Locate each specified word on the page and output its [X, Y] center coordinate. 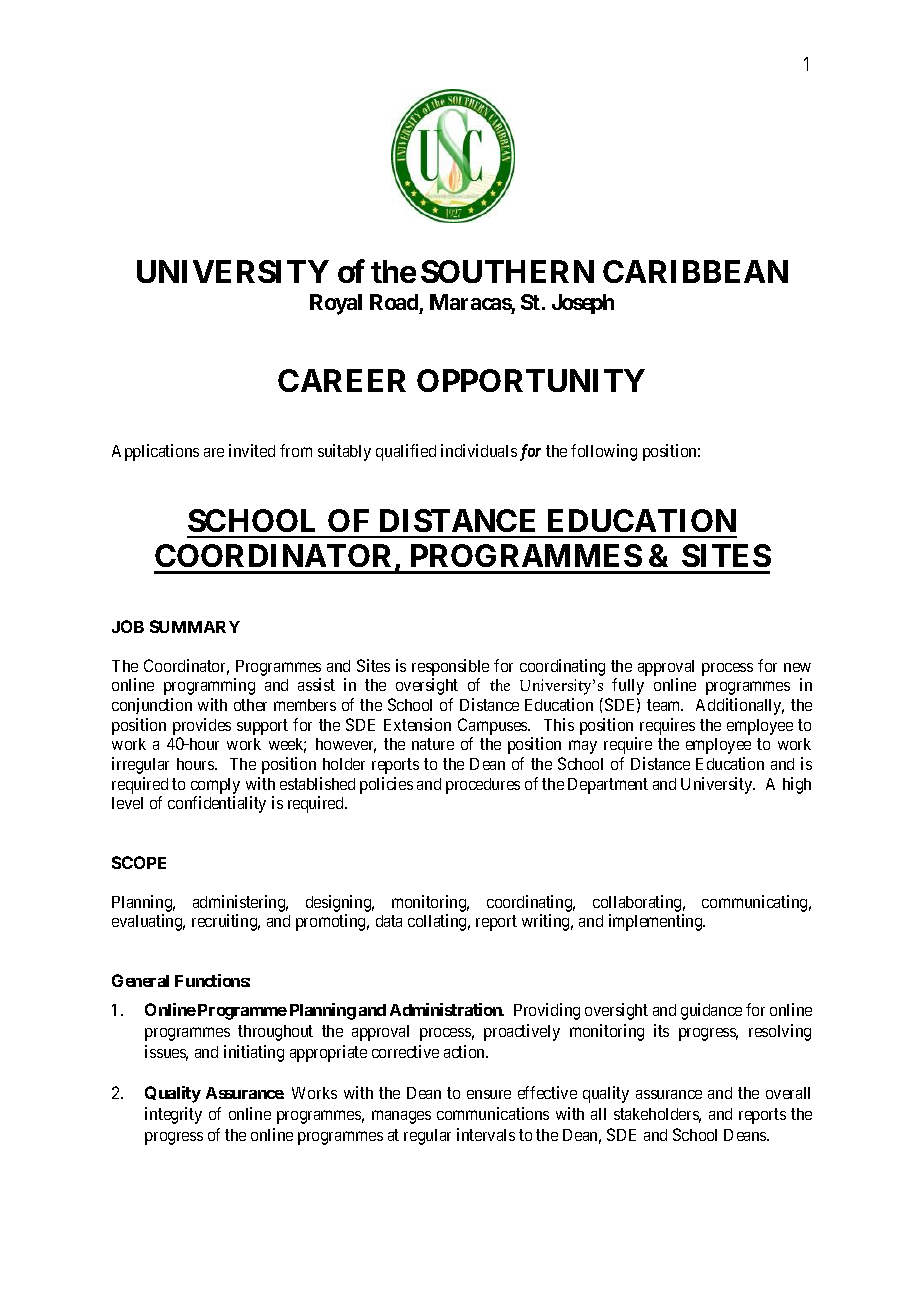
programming [209, 686]
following [604, 452]
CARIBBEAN [695, 271]
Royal [336, 304]
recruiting [226, 922]
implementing [657, 922]
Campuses [493, 726]
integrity [173, 1115]
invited [252, 450]
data [389, 921]
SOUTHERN [507, 271]
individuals [479, 450]
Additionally [740, 706]
